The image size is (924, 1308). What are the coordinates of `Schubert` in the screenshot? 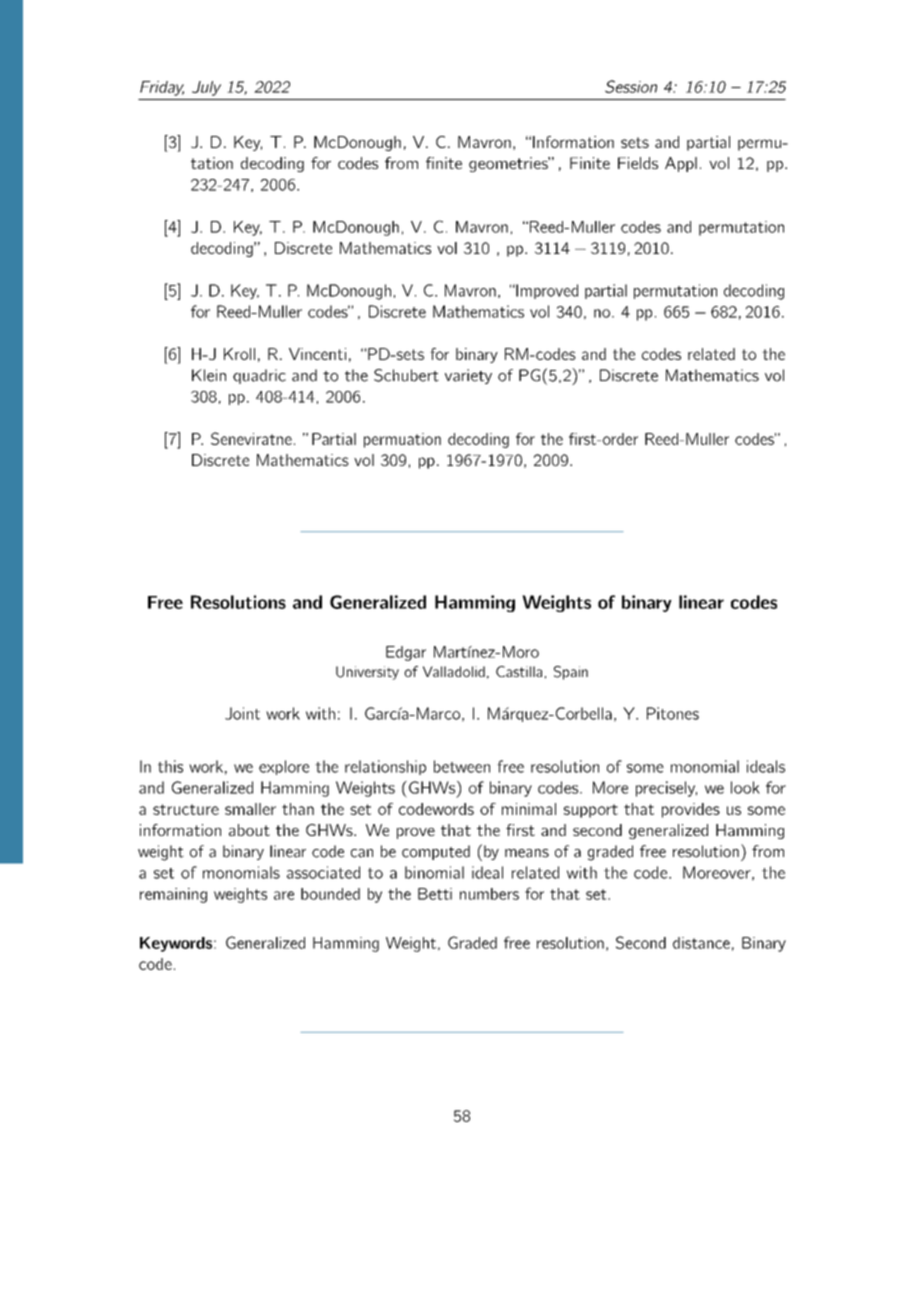 It's located at (406, 375).
